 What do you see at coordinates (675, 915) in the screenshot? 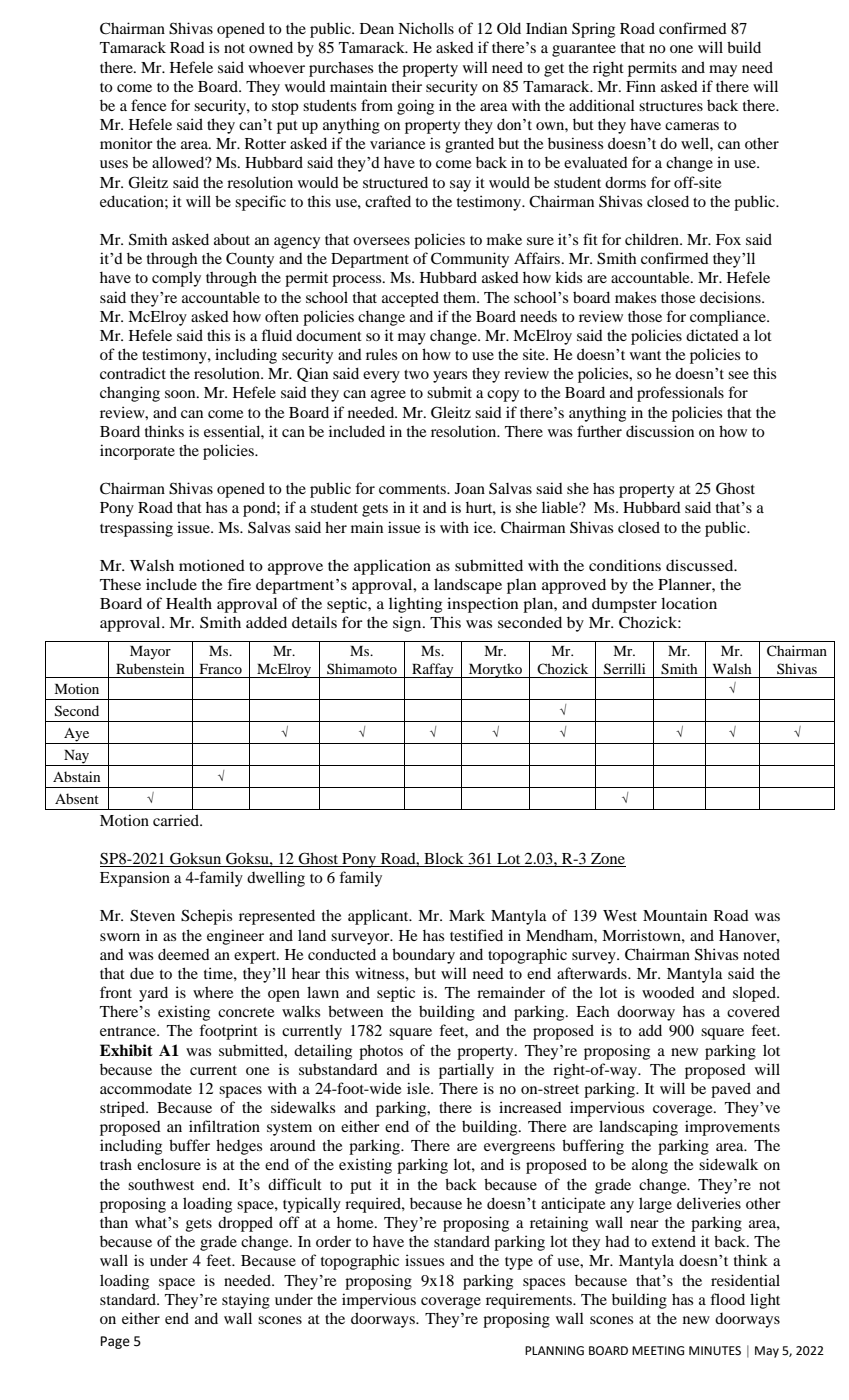
I see `Mountain` at bounding box center [675, 915].
